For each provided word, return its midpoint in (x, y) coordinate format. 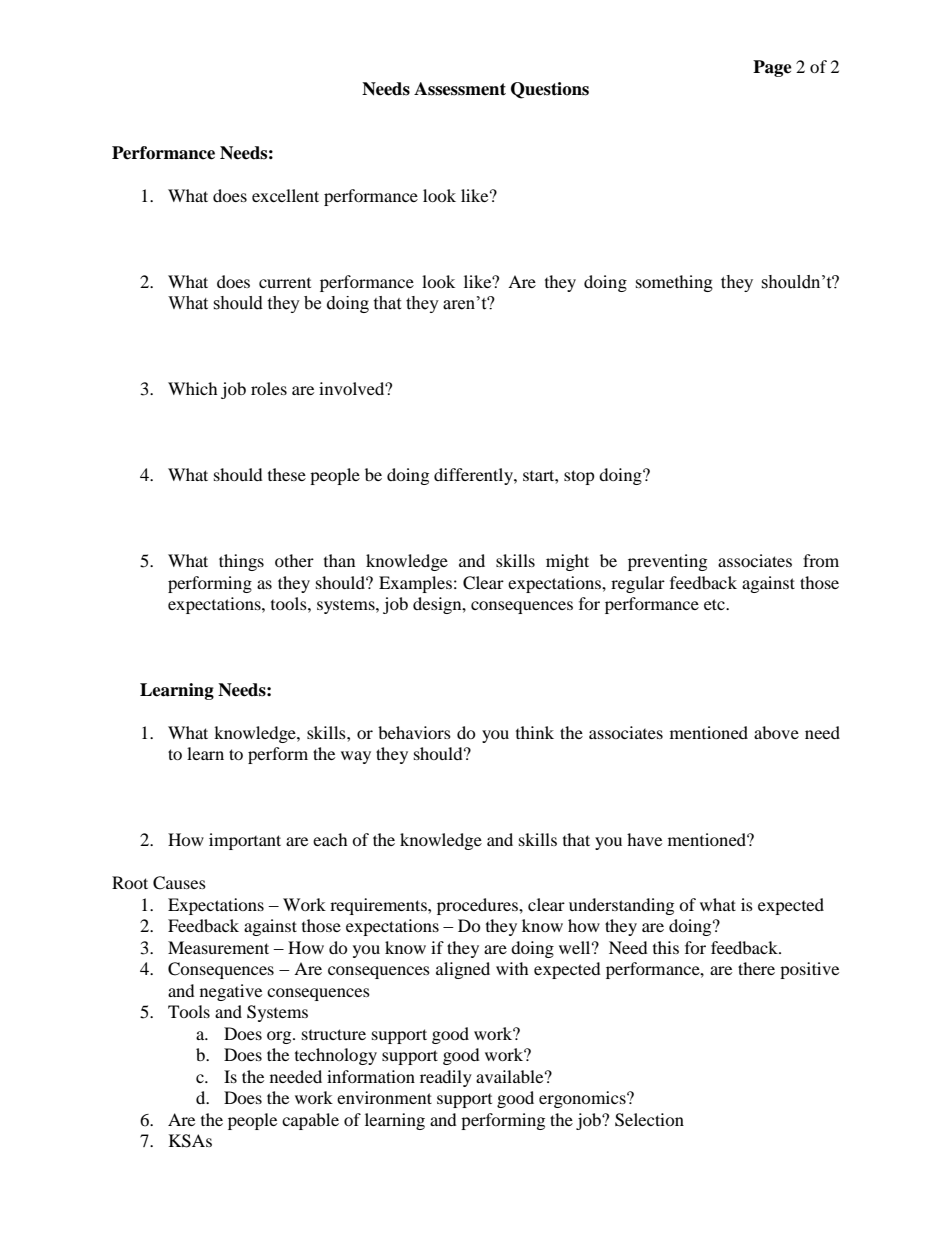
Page (772, 68)
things (241, 562)
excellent (285, 195)
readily (446, 1078)
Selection (649, 1120)
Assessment (460, 89)
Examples (415, 584)
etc (715, 604)
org (280, 1037)
